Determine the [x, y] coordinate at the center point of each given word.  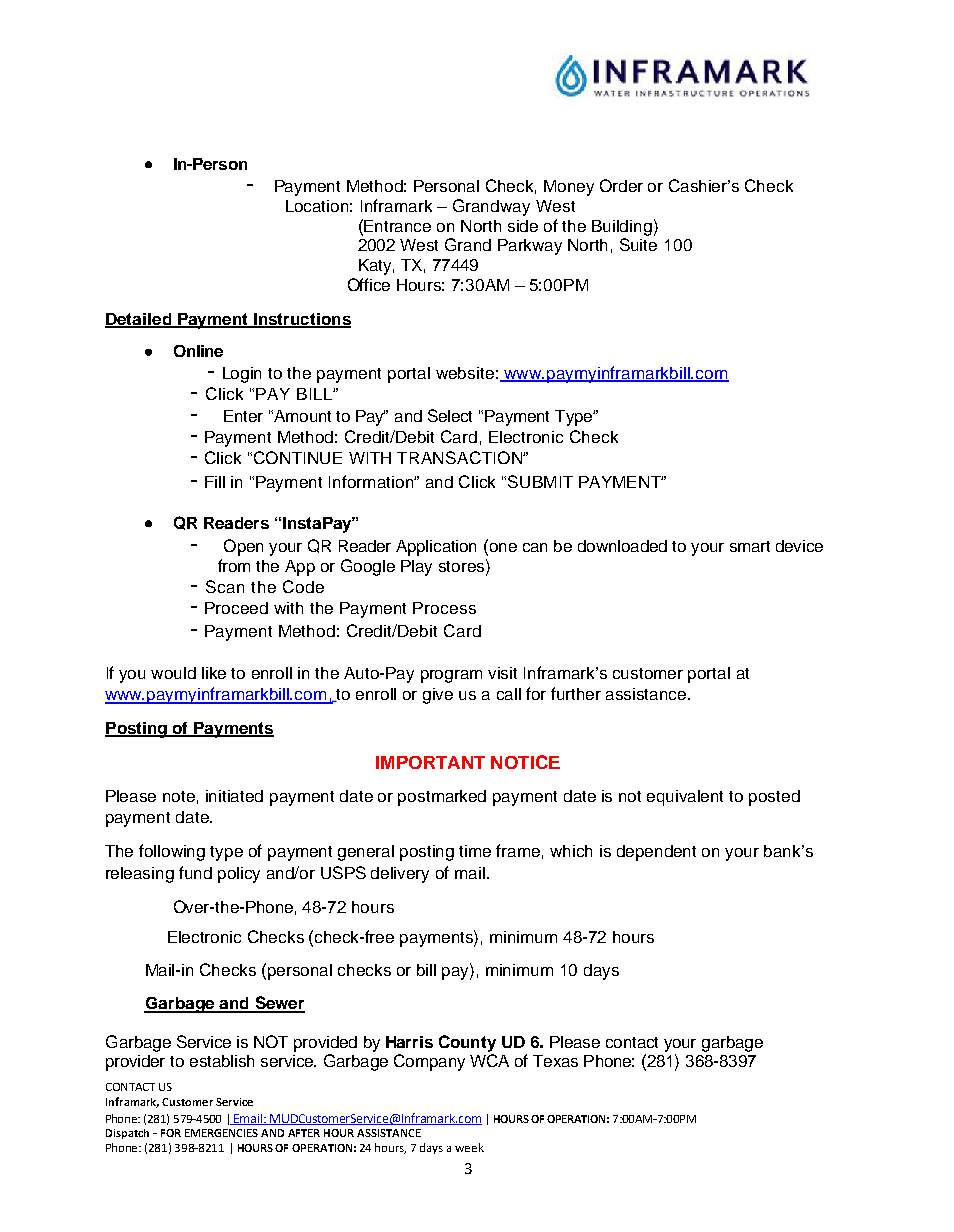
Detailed [139, 320]
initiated [234, 796]
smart [750, 546]
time [475, 851]
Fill [215, 482]
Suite [638, 244]
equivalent [685, 798]
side [523, 226]
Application [436, 548]
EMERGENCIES [221, 1133]
